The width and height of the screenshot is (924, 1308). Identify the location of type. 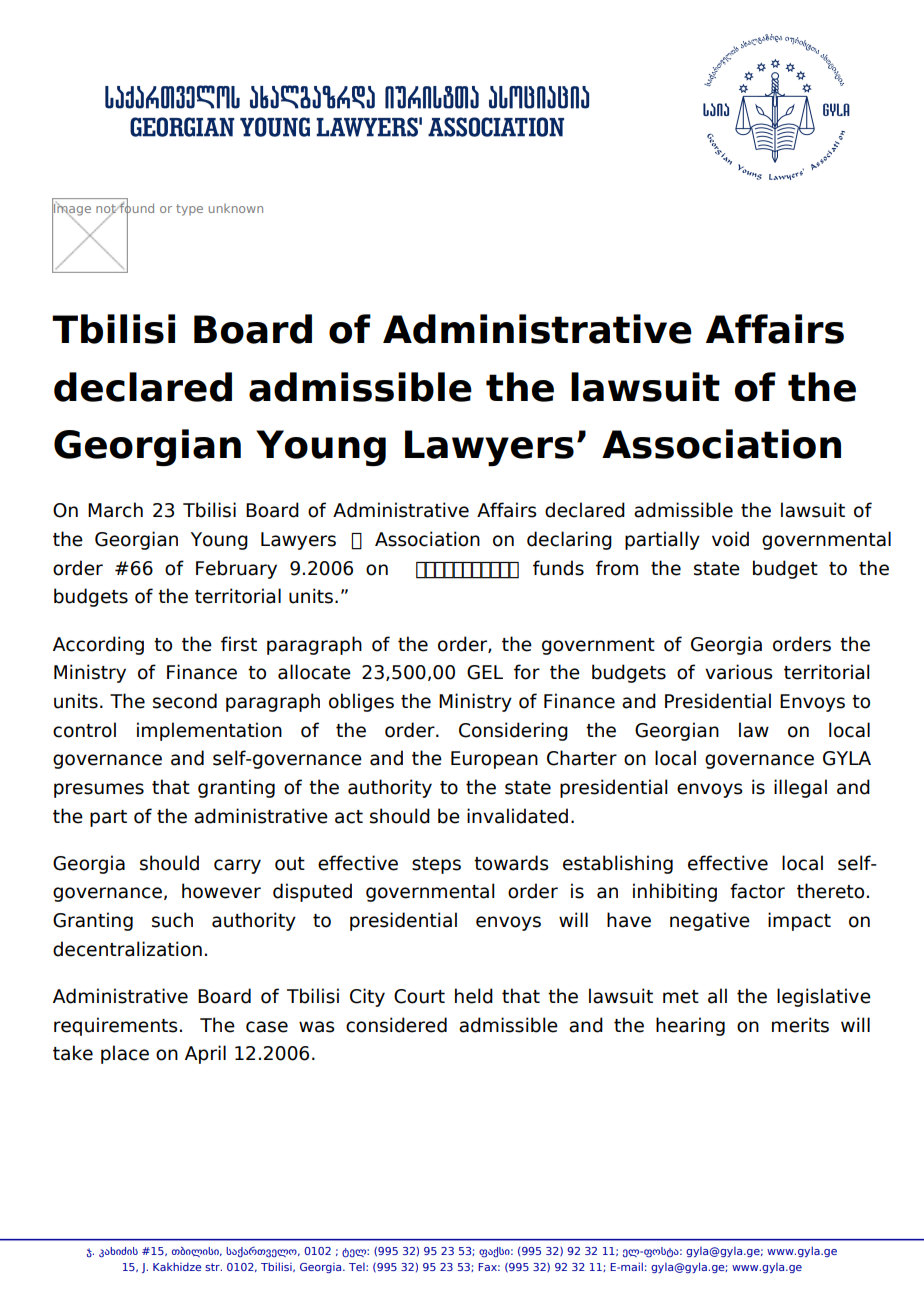
(189, 210).
